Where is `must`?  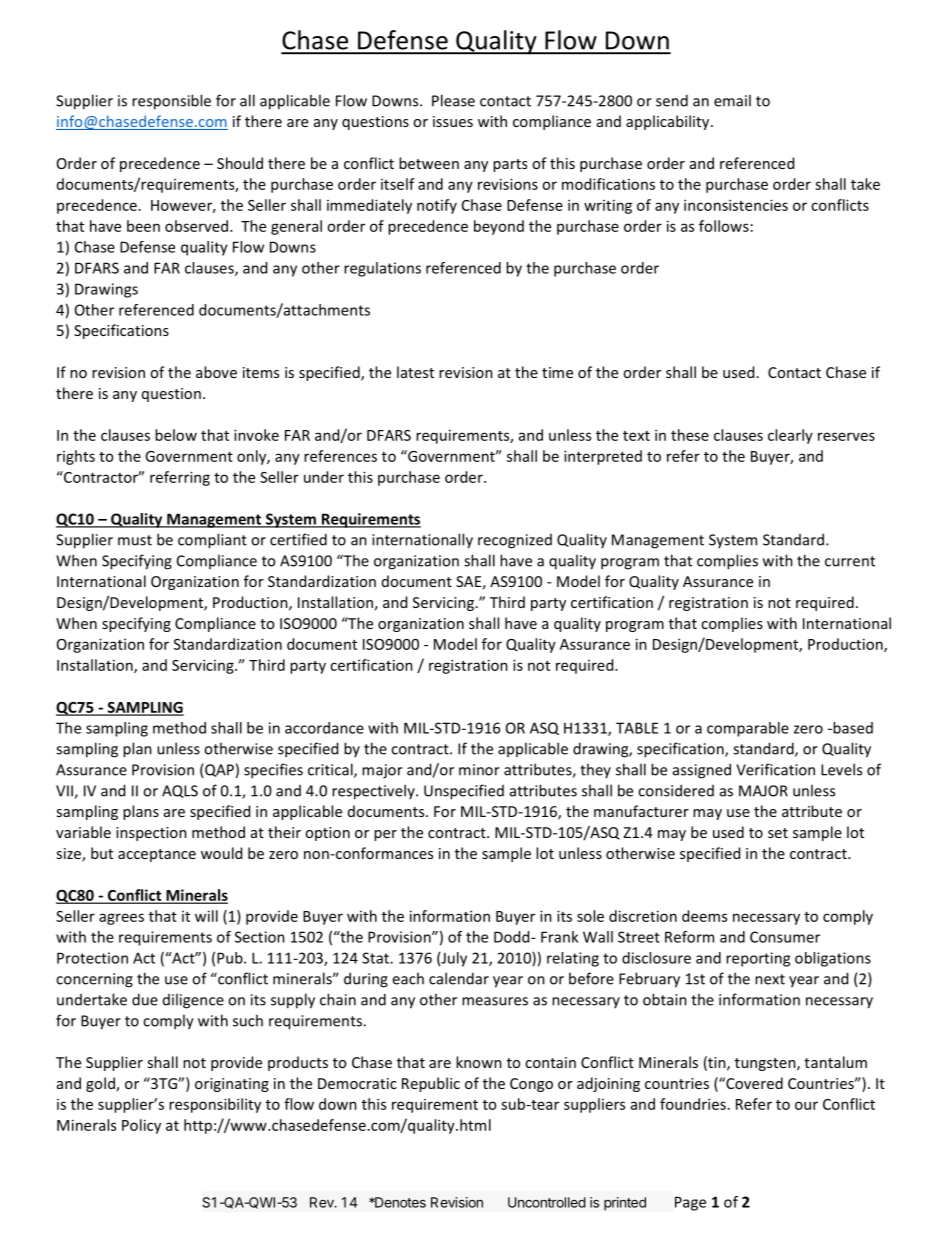 must is located at coordinates (135, 540).
